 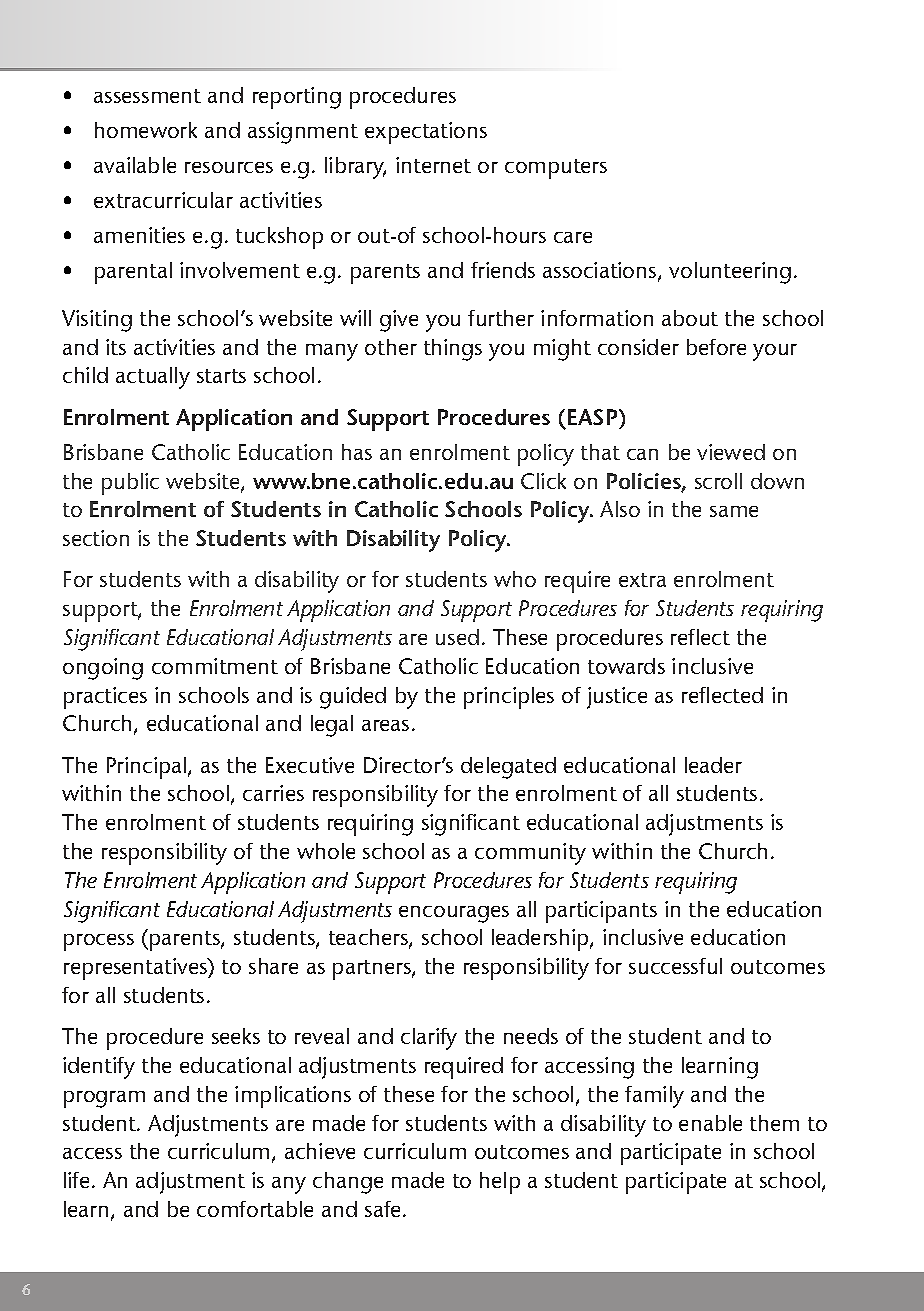 What do you see at coordinates (556, 169) in the document?
I see `computers` at bounding box center [556, 169].
